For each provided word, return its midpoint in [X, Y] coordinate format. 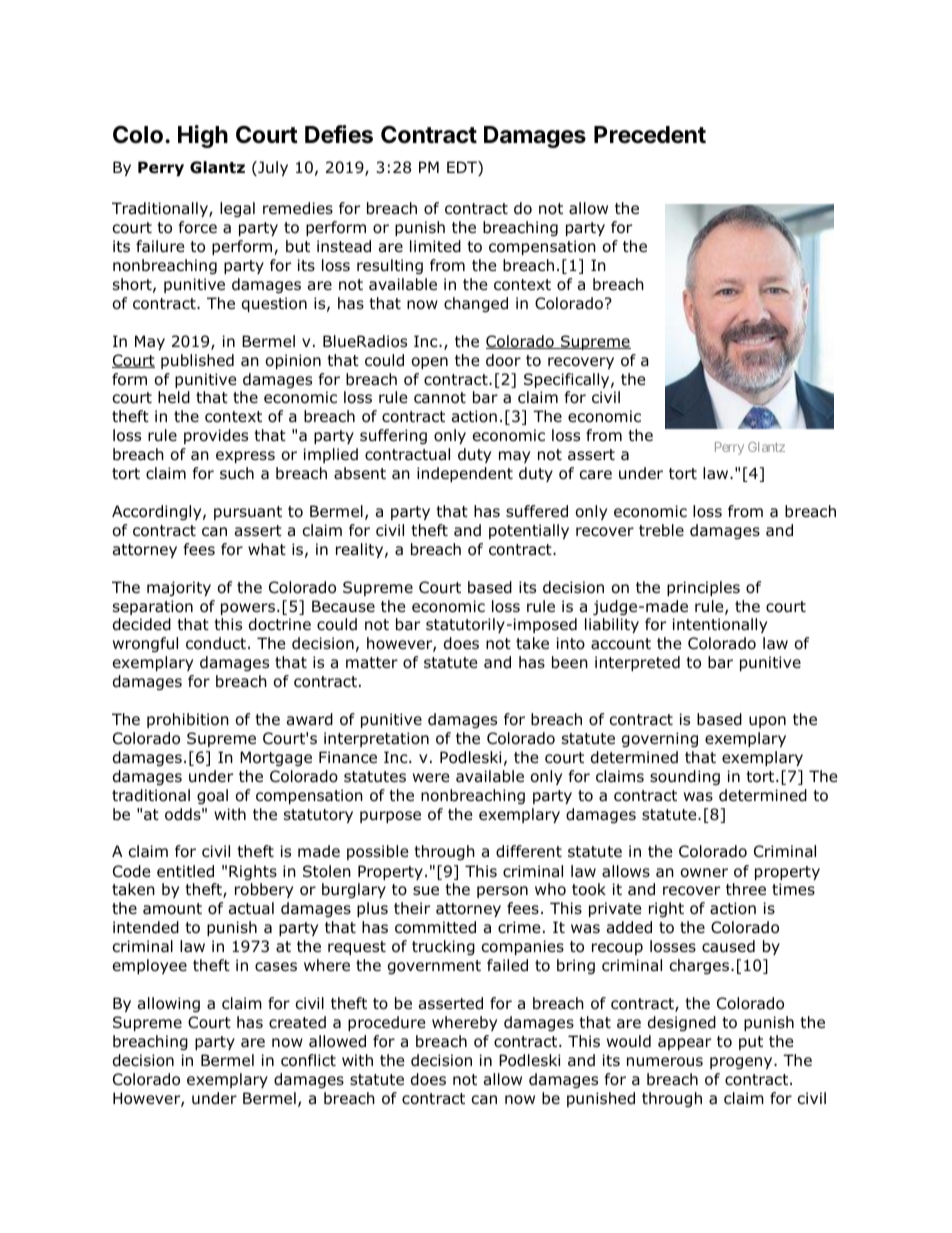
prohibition [188, 720]
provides [216, 436]
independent [465, 474]
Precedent [650, 135]
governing [660, 739]
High [203, 136]
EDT [463, 168]
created [297, 1022]
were [431, 777]
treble [661, 530]
